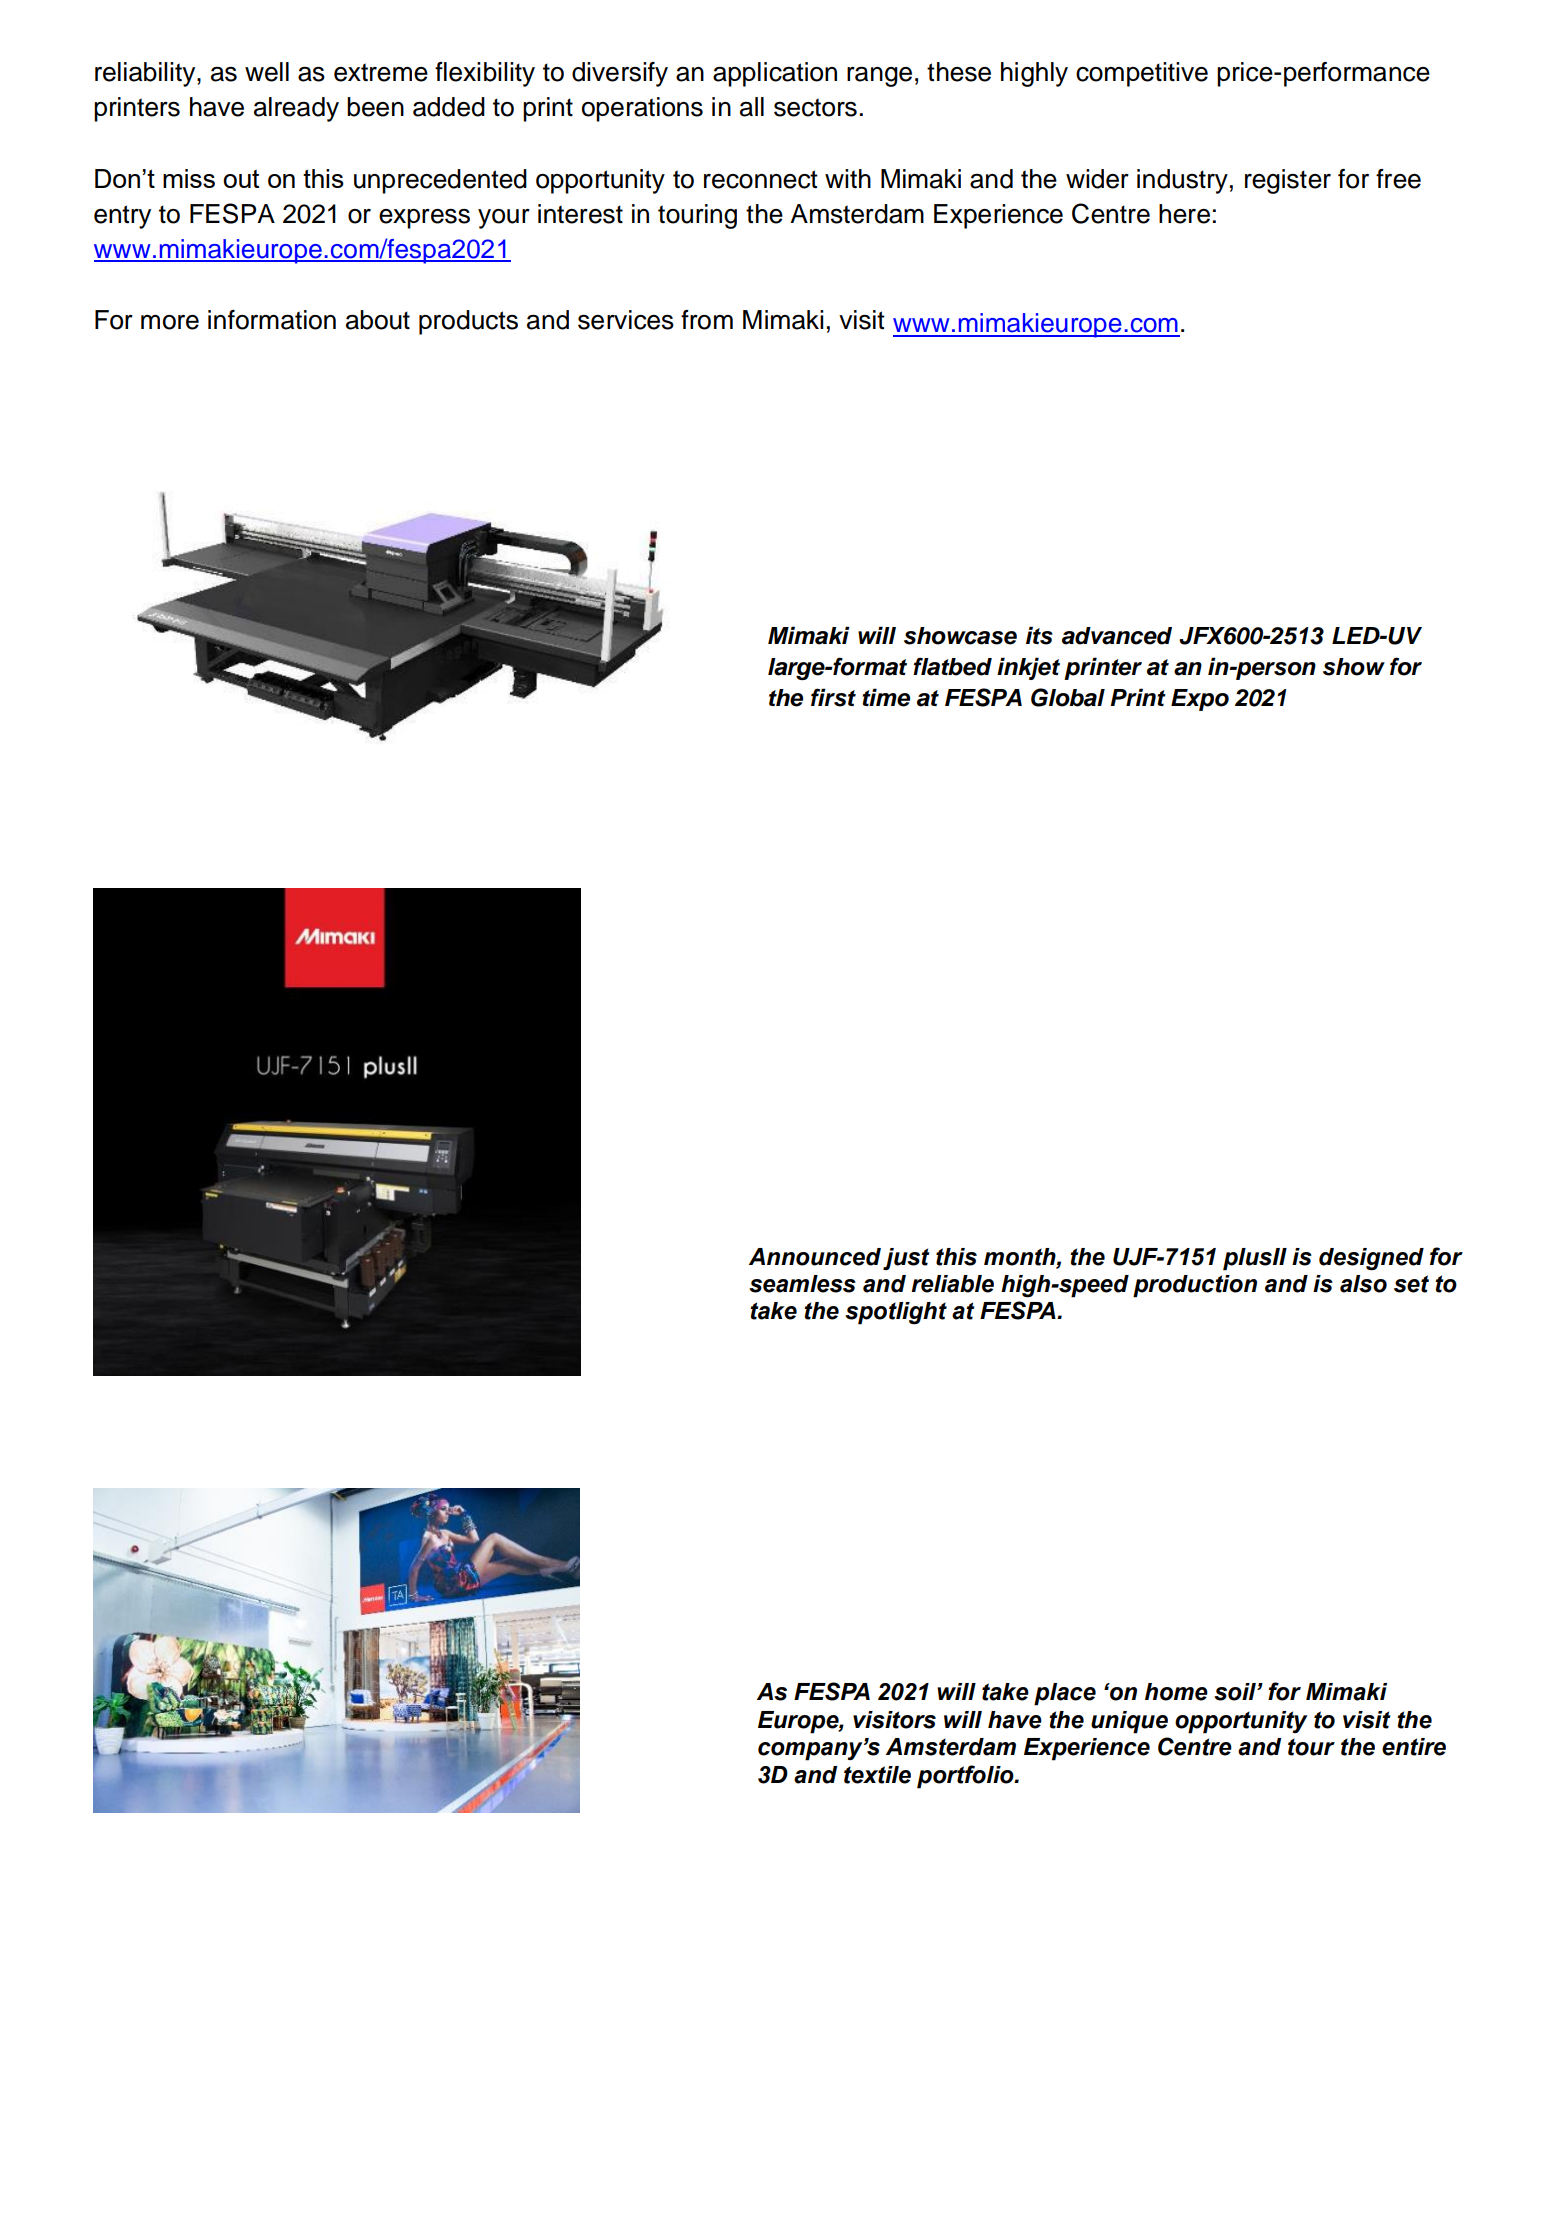 The image size is (1568, 2218). What do you see at coordinates (170, 322) in the document?
I see `more` at bounding box center [170, 322].
